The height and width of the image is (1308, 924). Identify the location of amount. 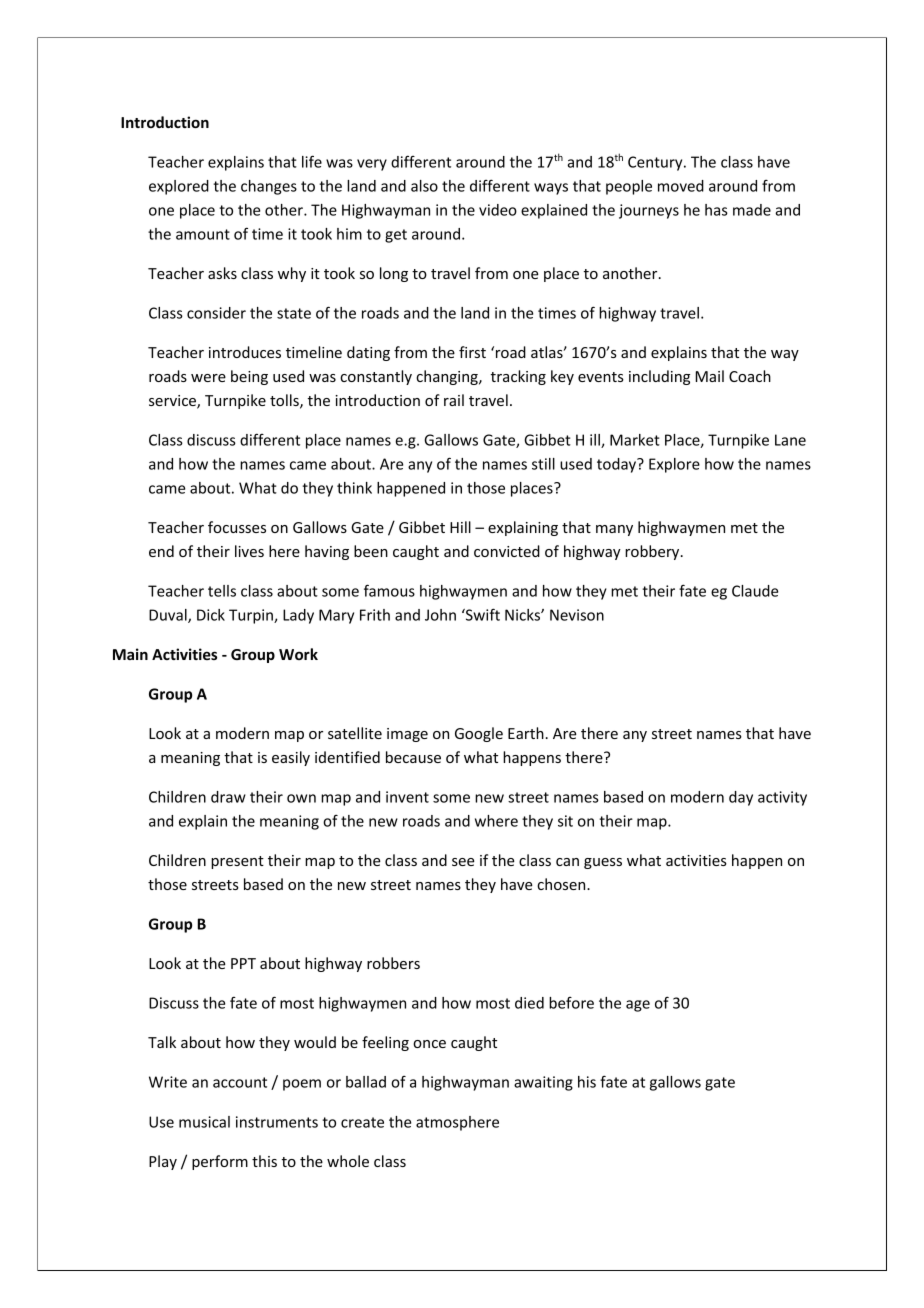
(203, 234).
